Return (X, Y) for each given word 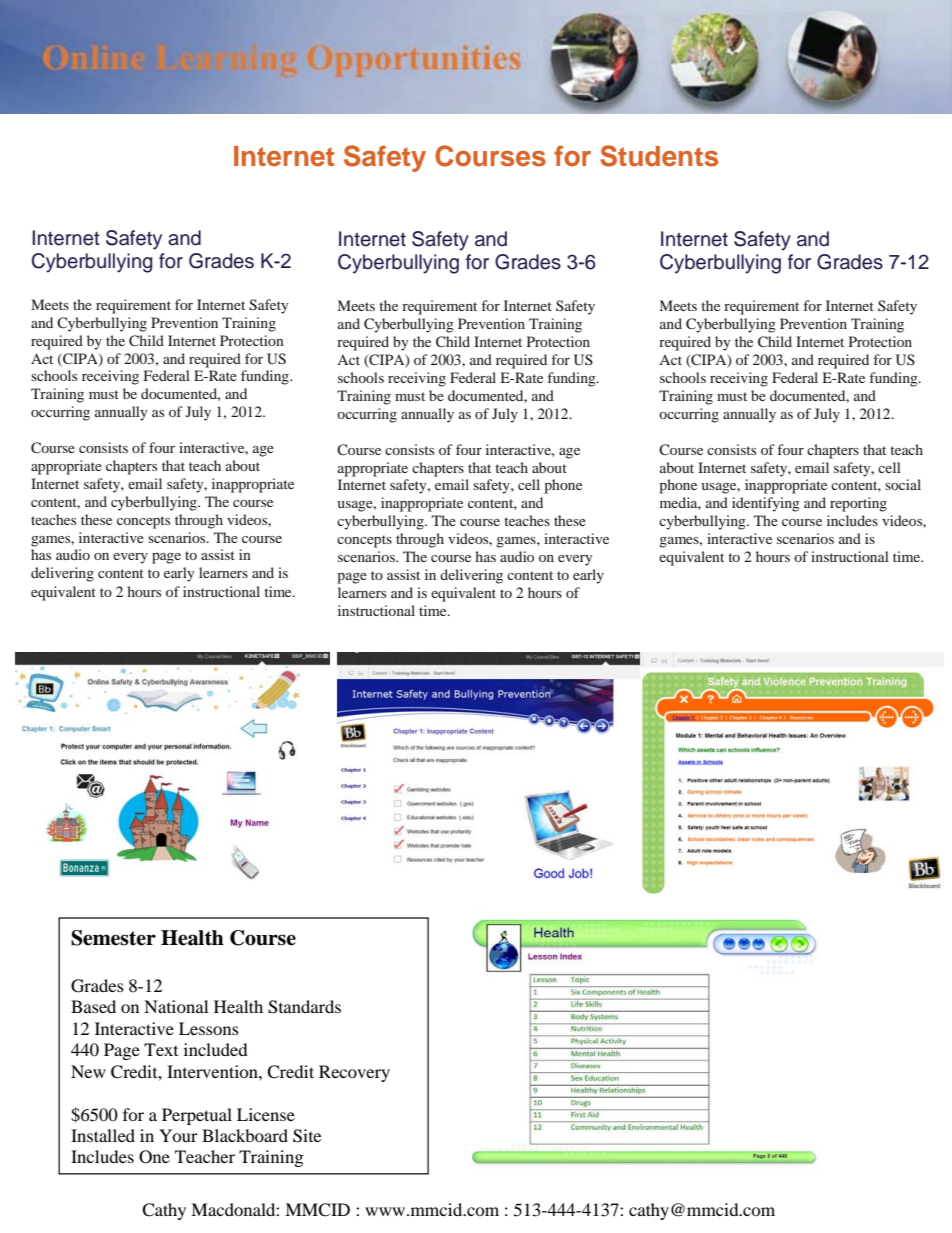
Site (307, 1136)
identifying (766, 504)
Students (659, 156)
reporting (858, 504)
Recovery (354, 1073)
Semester (113, 938)
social (903, 484)
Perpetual (197, 1116)
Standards (304, 1007)
